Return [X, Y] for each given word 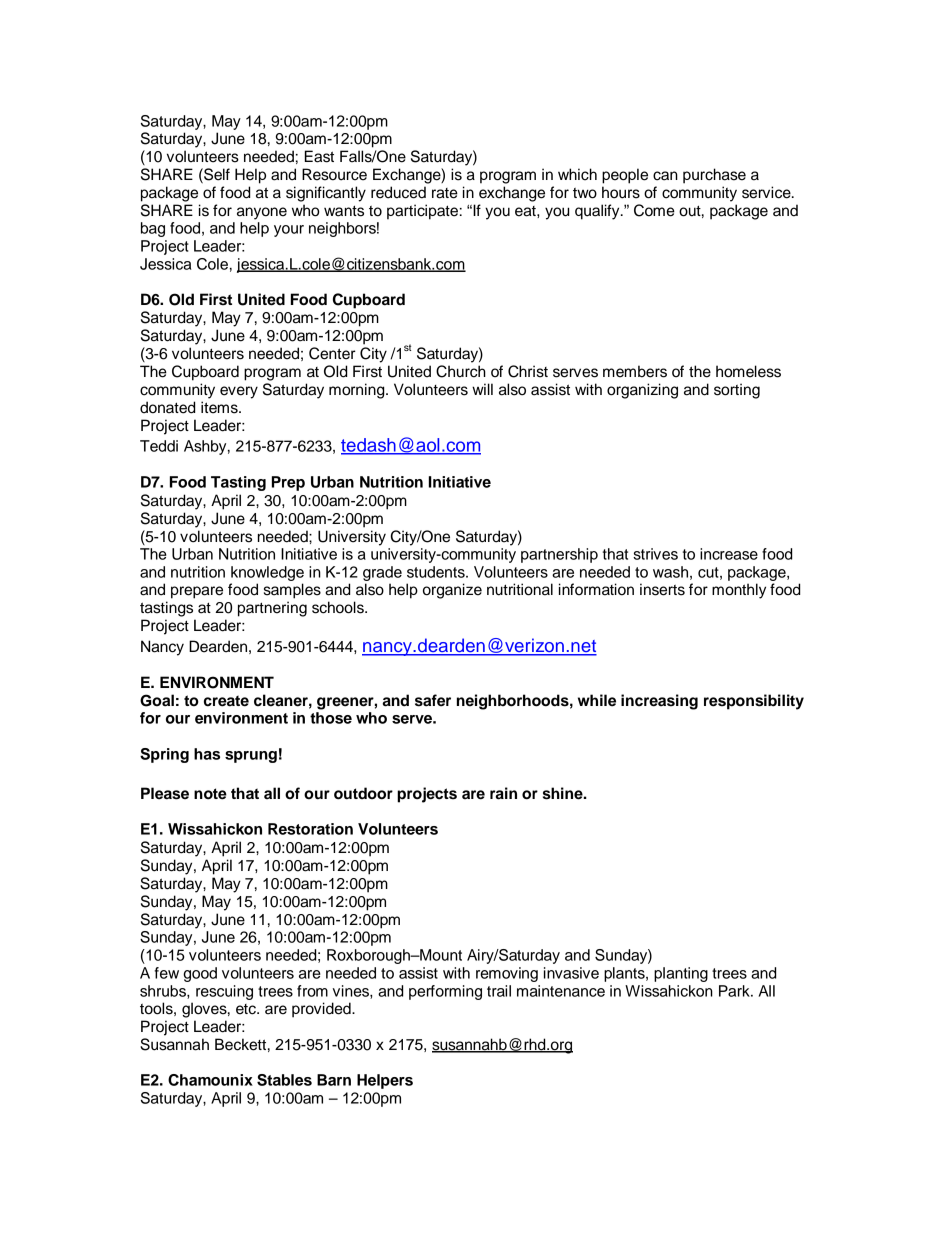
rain [503, 793]
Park [735, 991]
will [482, 389]
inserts [662, 589]
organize [452, 591]
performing [445, 992]
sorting [737, 391]
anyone [262, 213]
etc [247, 1009]
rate [445, 193]
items [220, 407]
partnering [272, 609]
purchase [714, 176]
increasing [659, 702]
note [210, 794]
